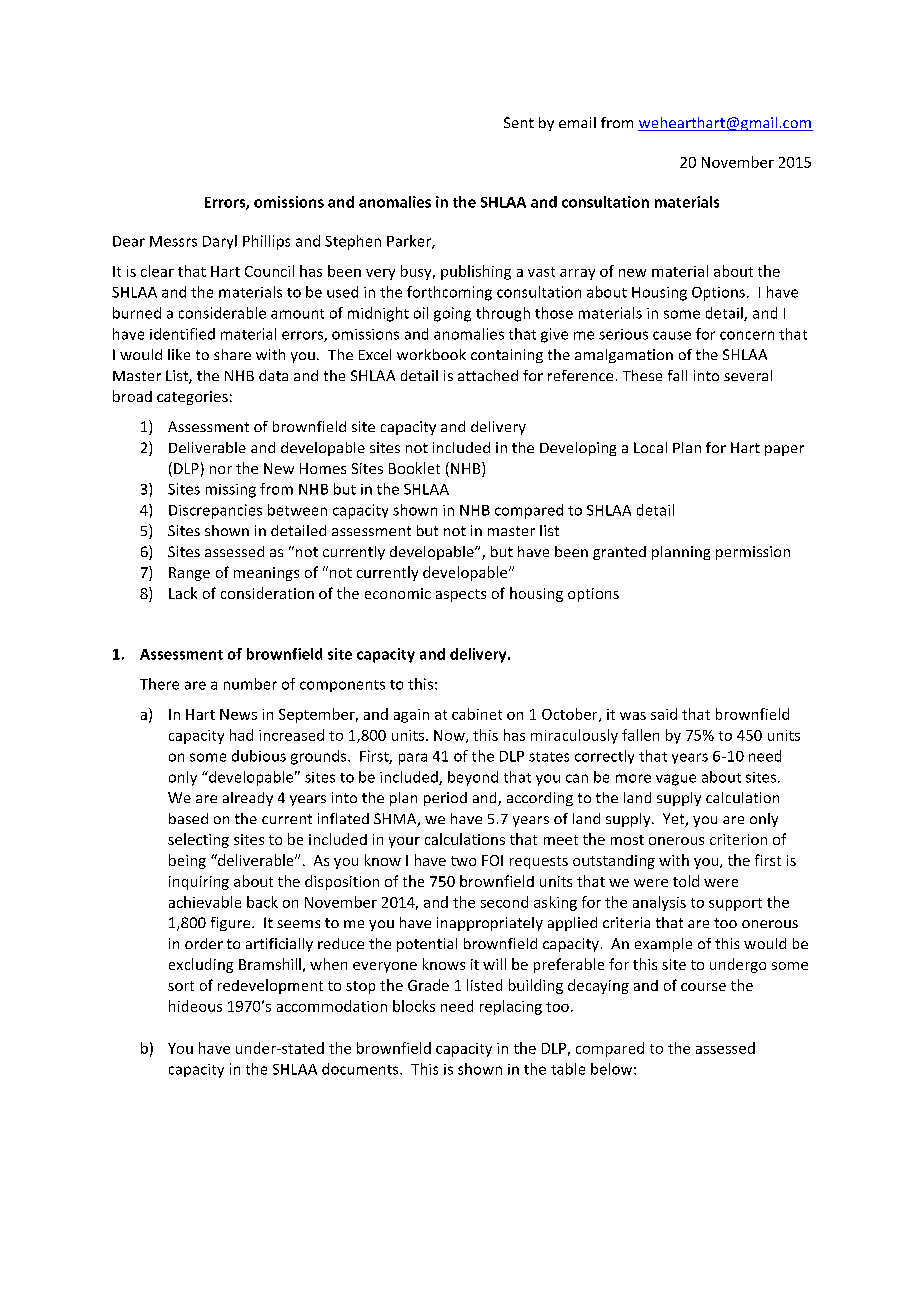 The height and width of the page is (1308, 924). I want to click on period, so click(445, 799).
